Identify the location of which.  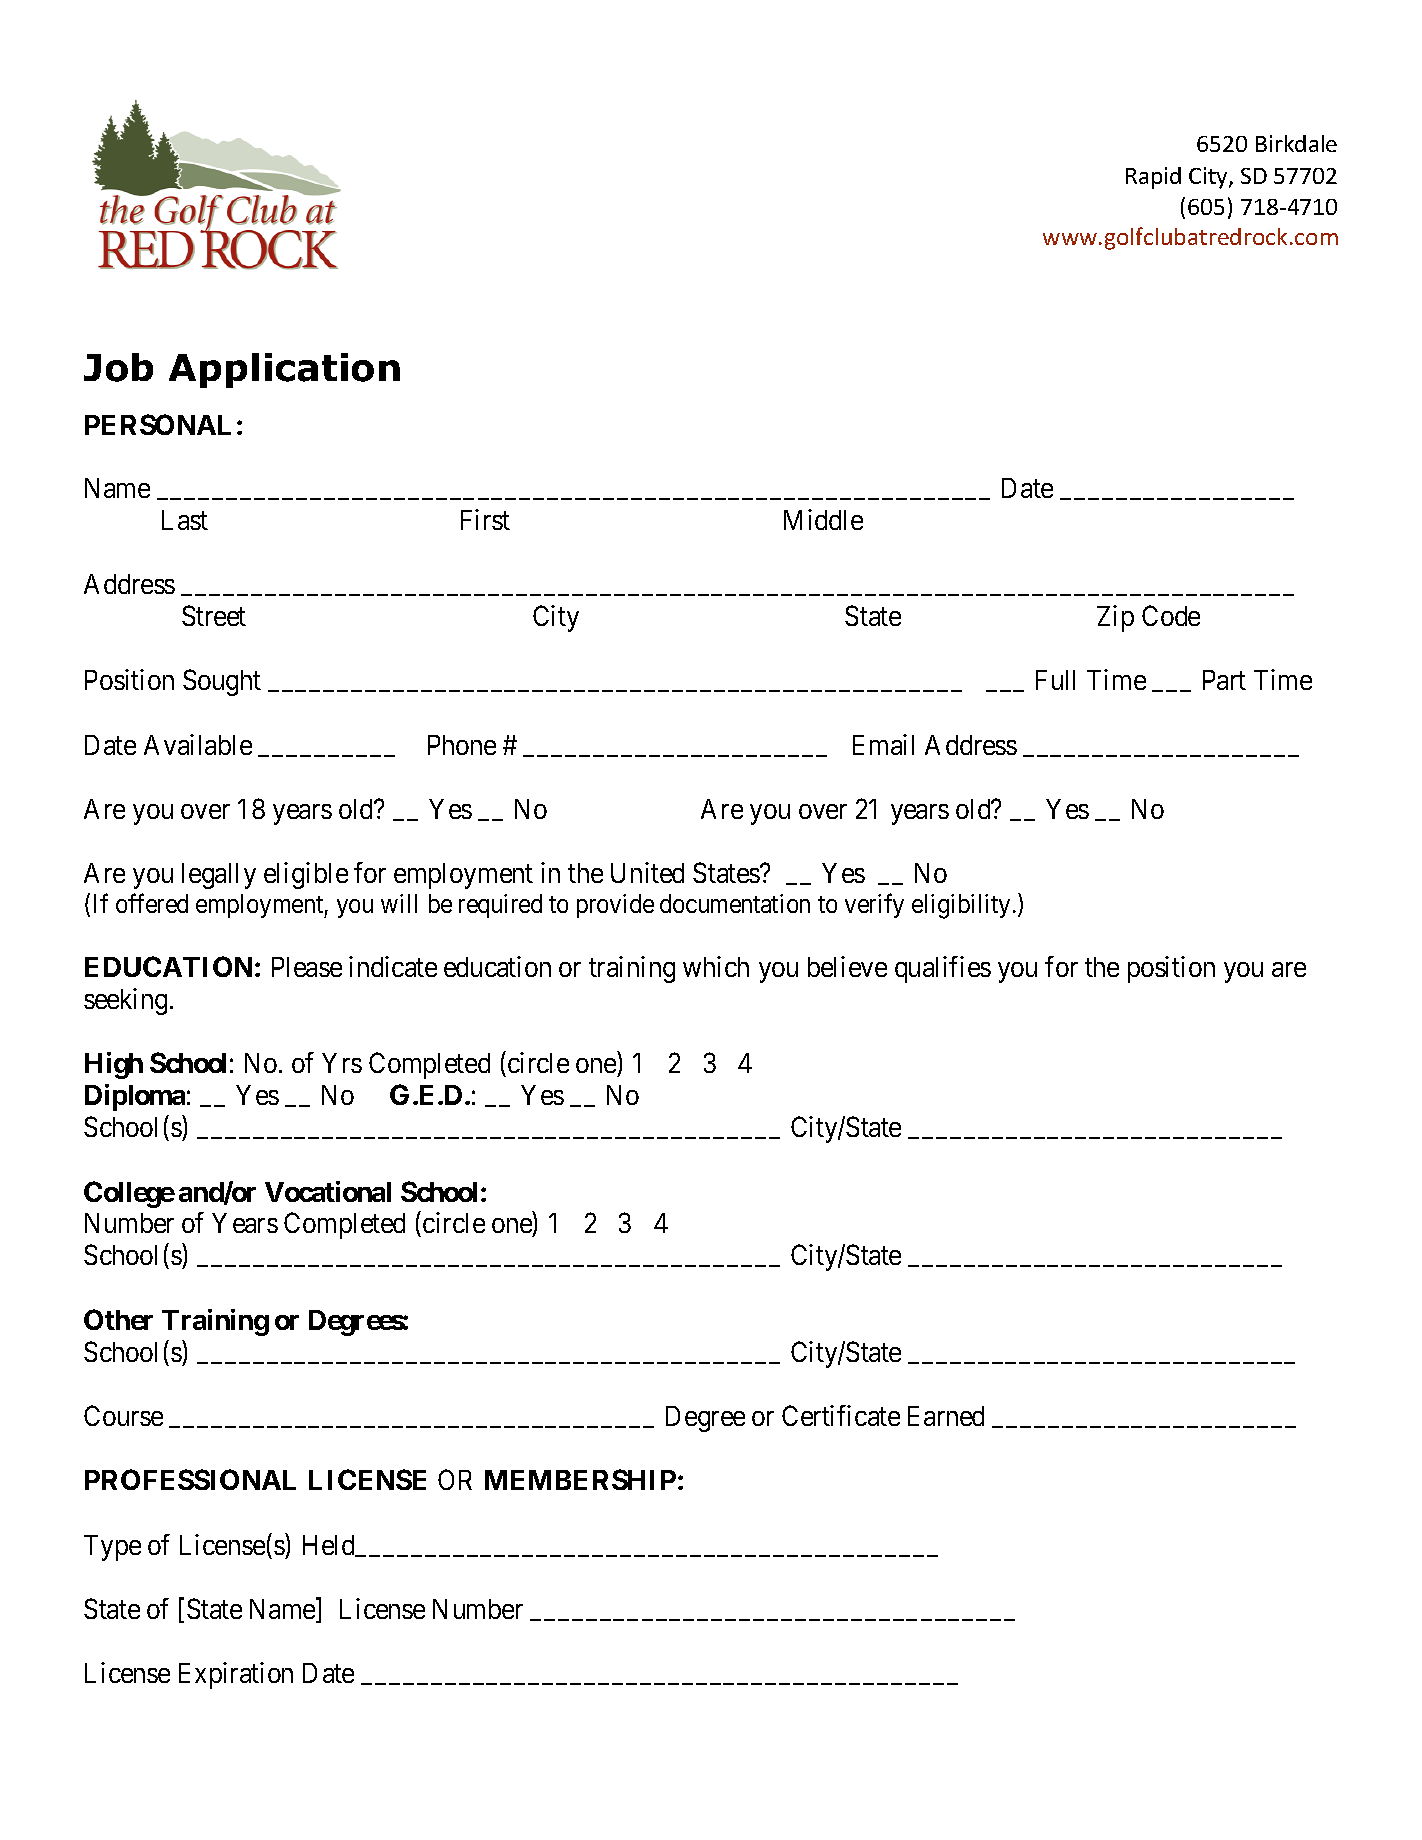
(716, 966).
